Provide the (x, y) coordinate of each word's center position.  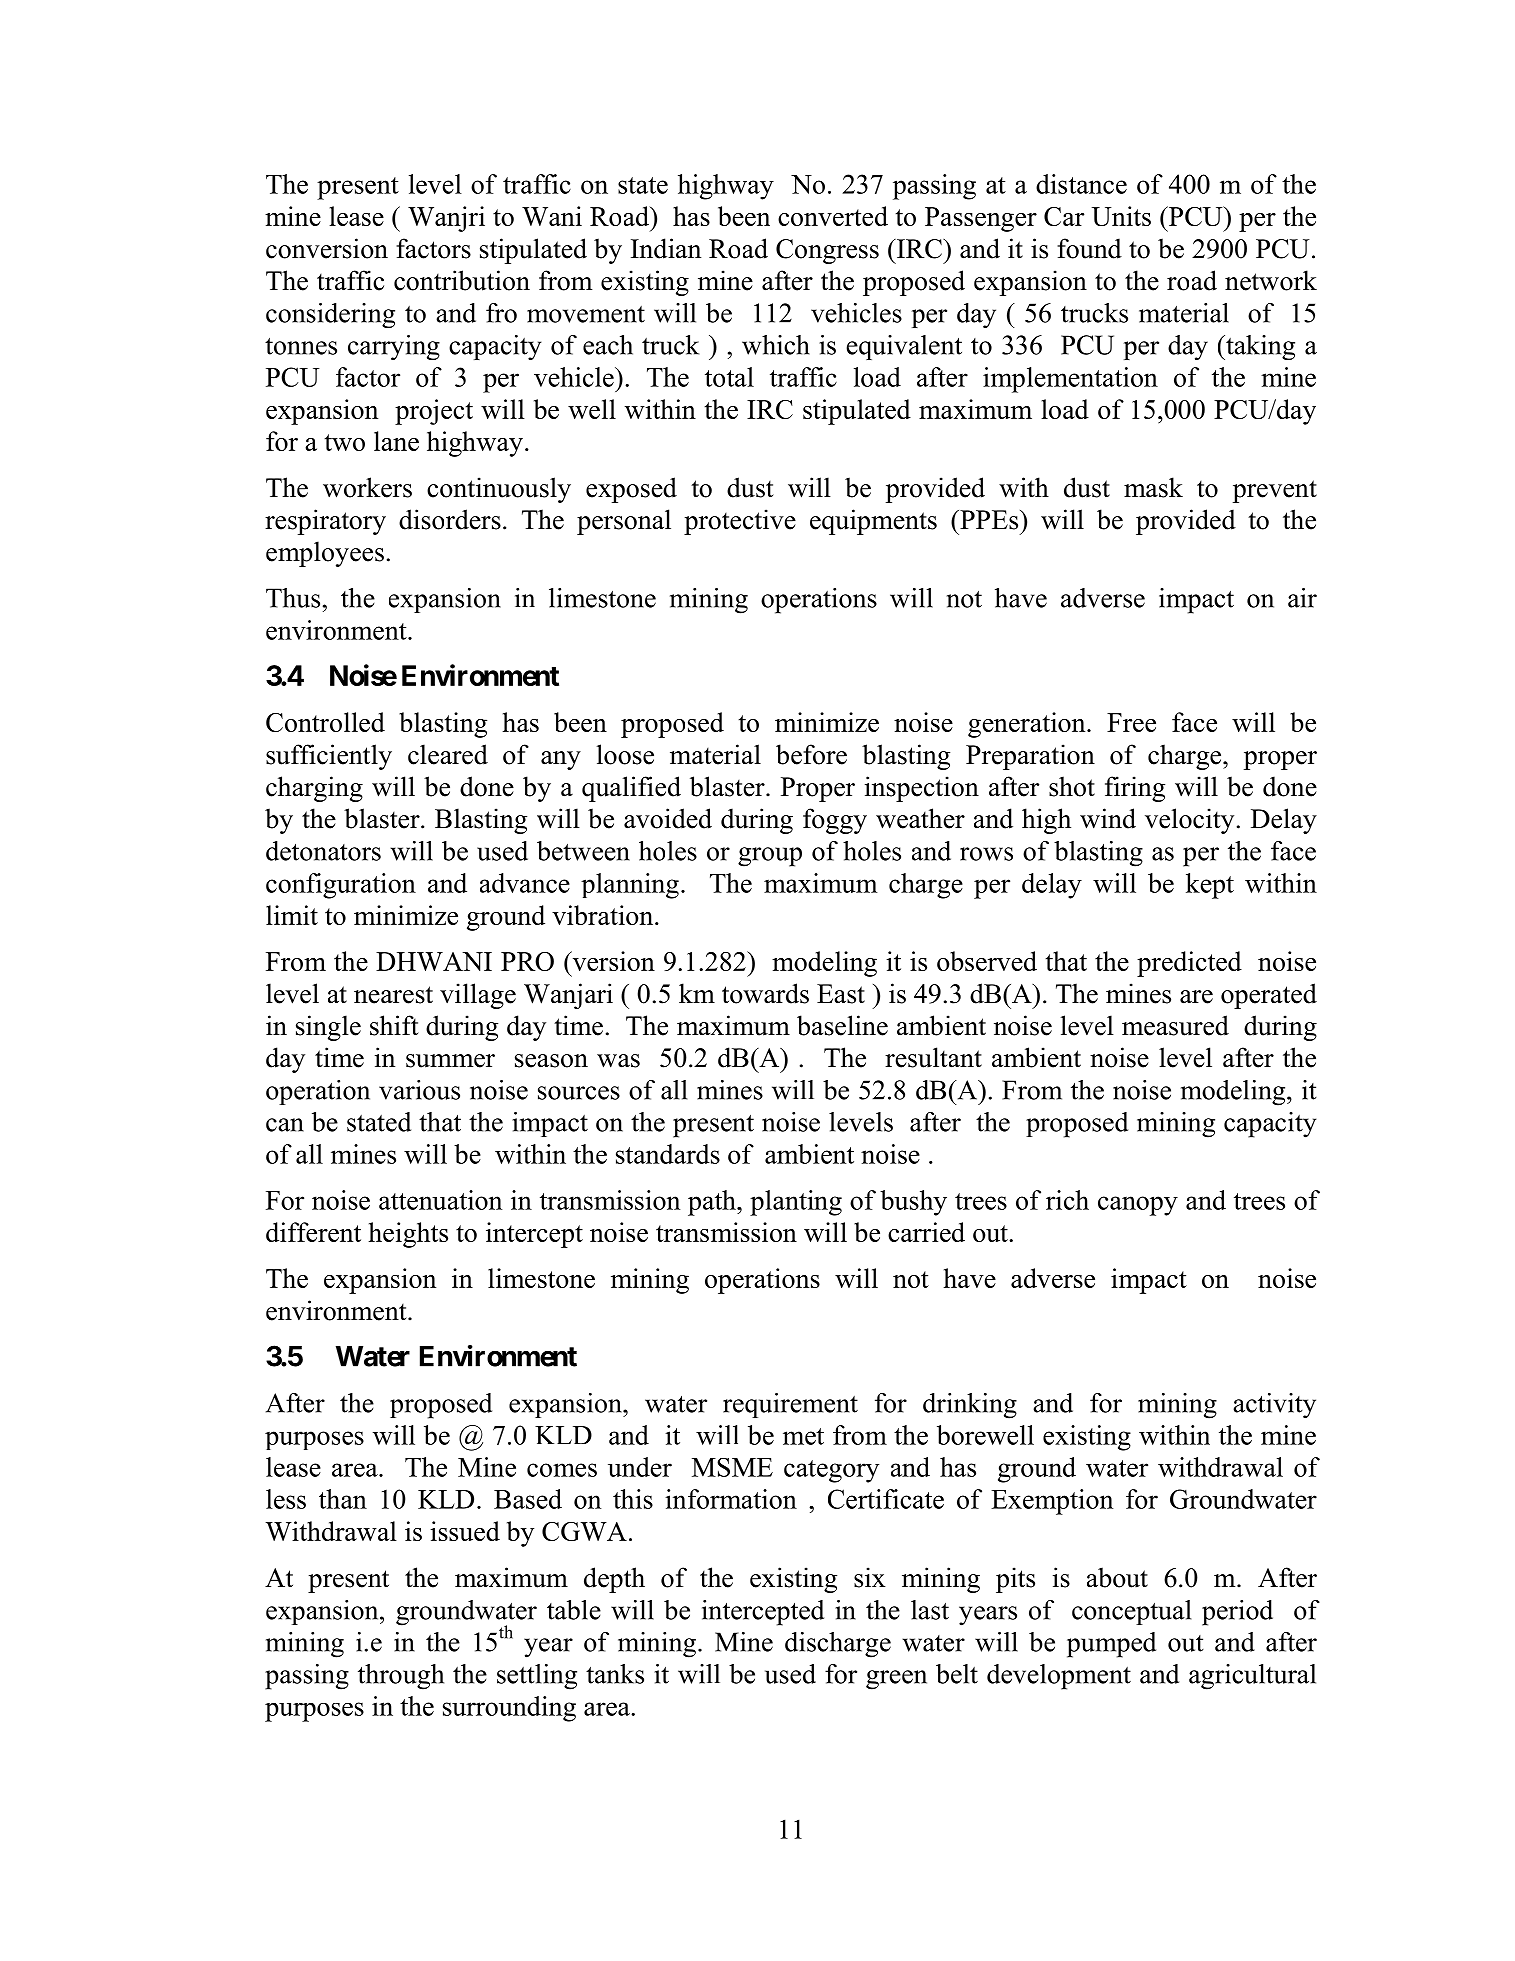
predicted (1189, 964)
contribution (462, 280)
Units (1121, 216)
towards (765, 993)
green (896, 1680)
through (401, 1677)
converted (833, 216)
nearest (393, 995)
